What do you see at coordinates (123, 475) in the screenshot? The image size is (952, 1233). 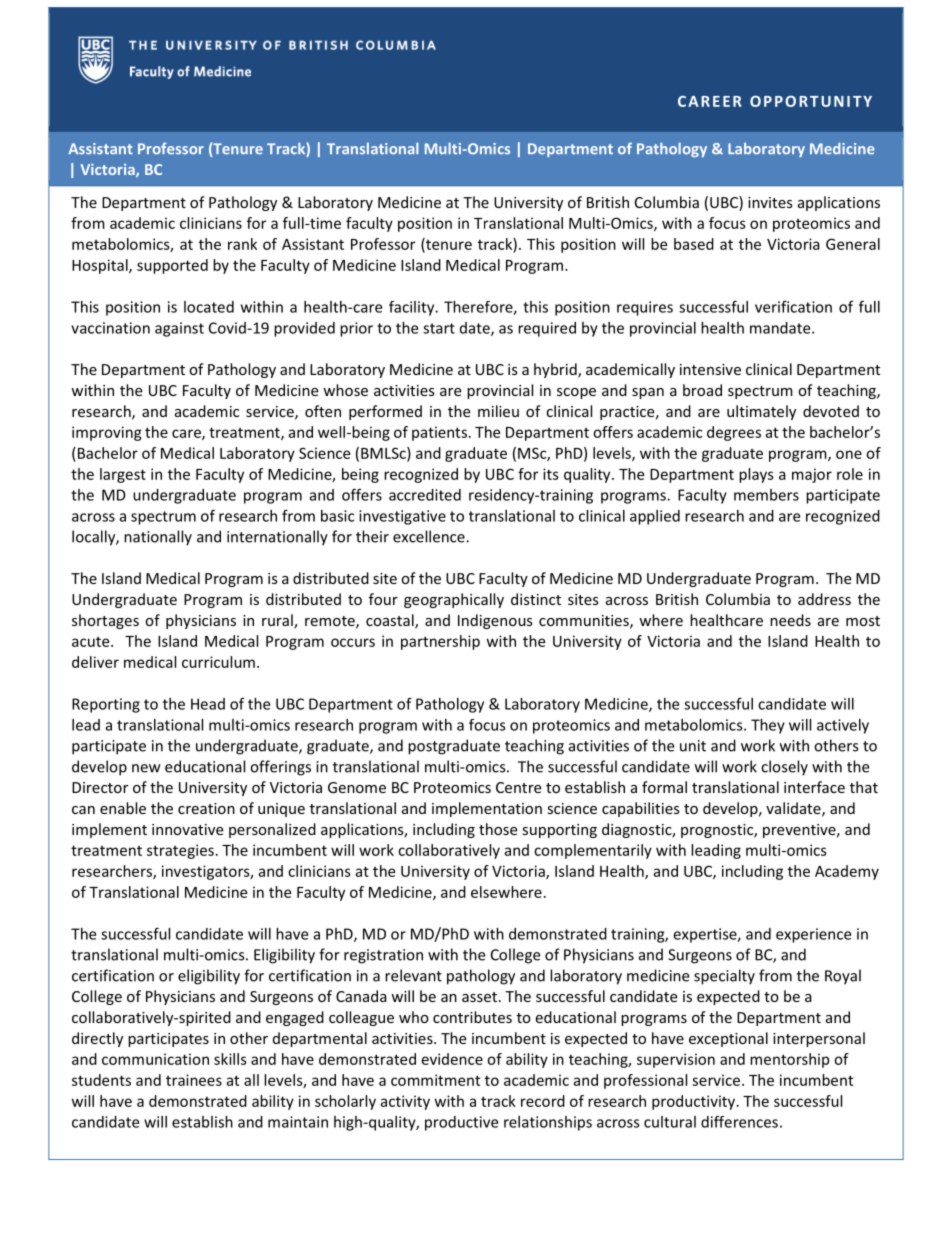 I see `largest` at bounding box center [123, 475].
